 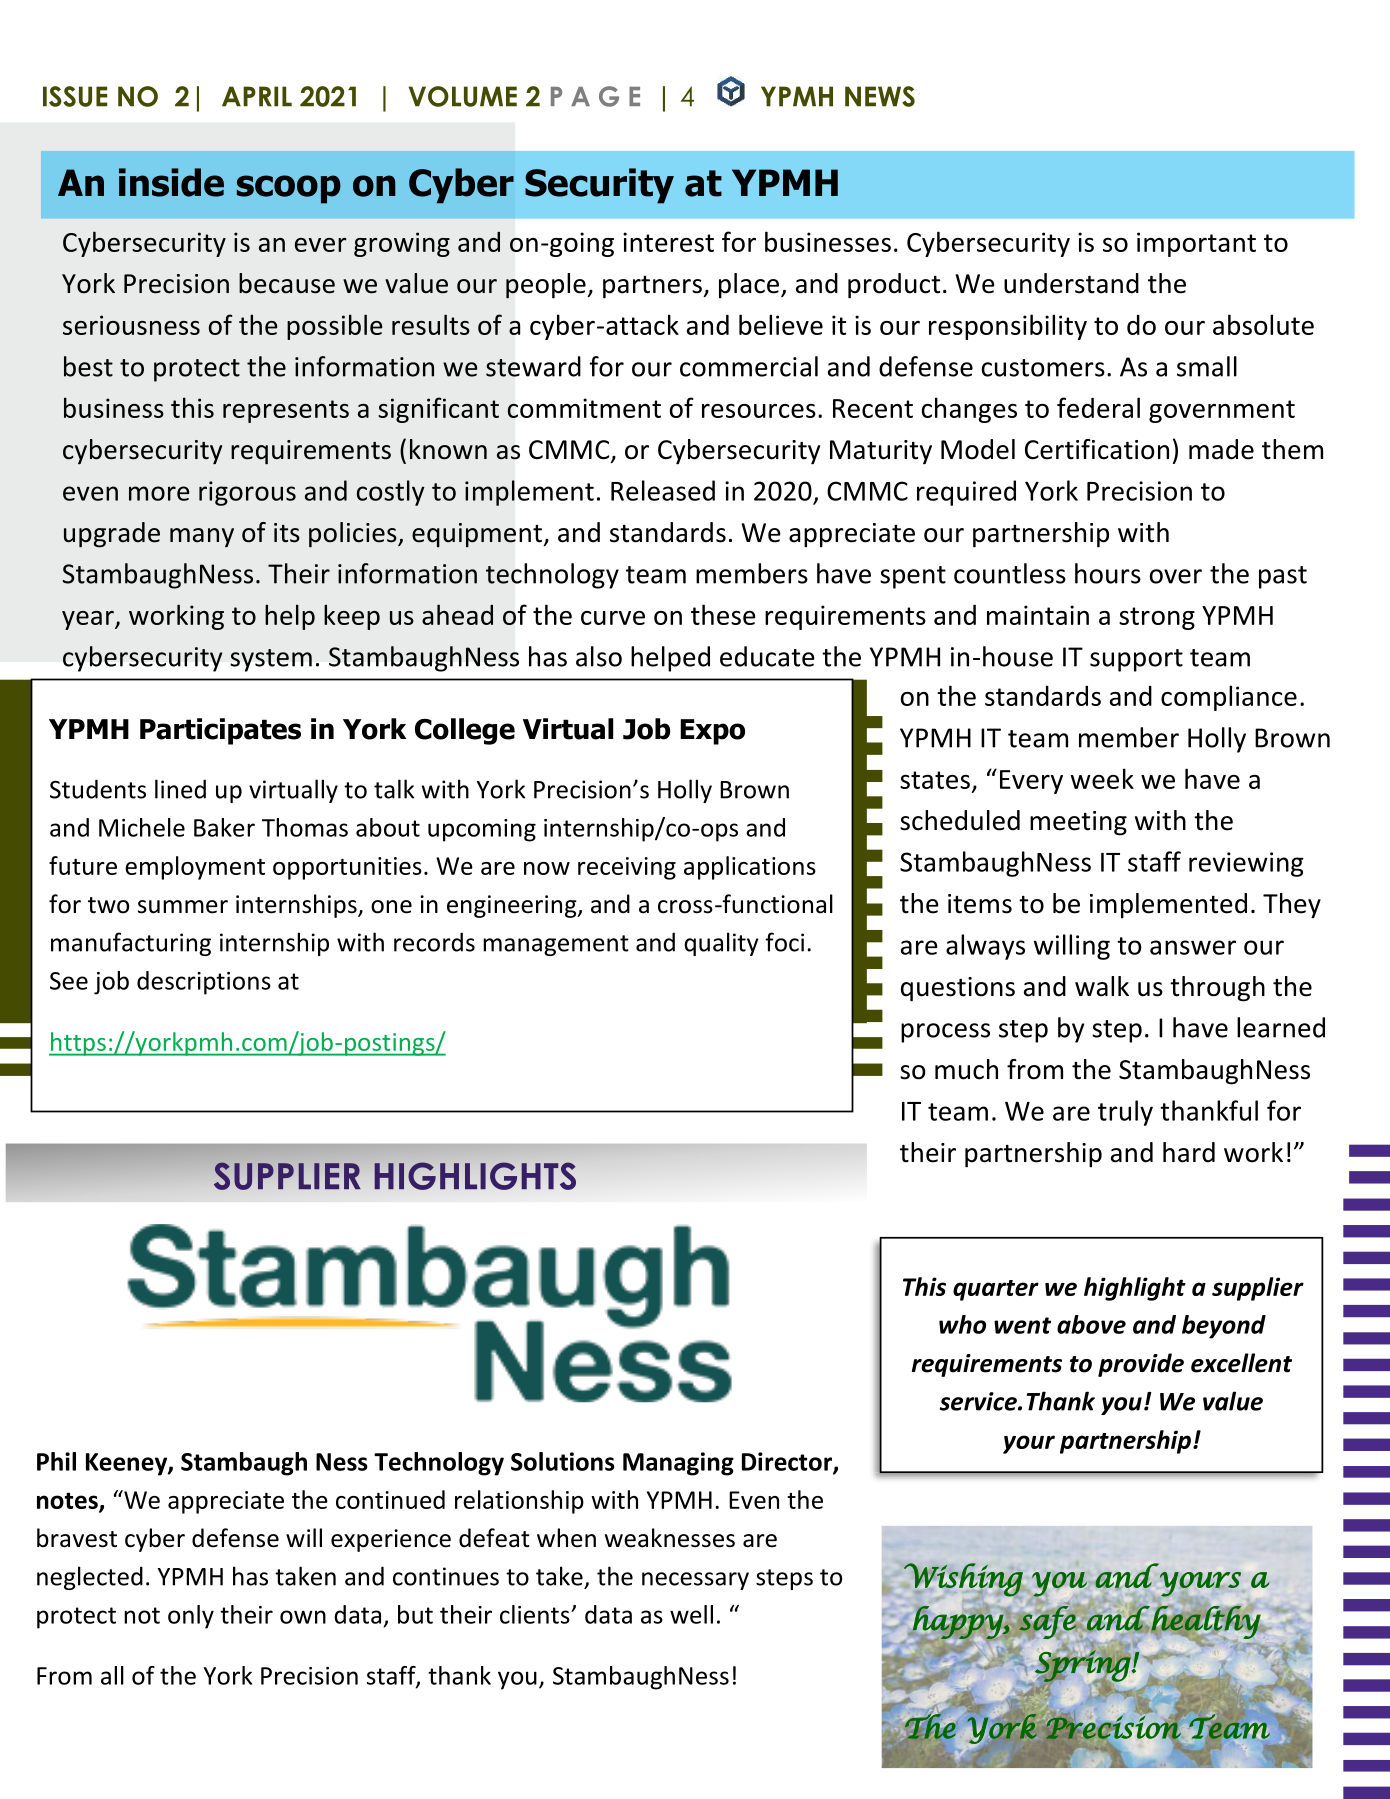 What do you see at coordinates (721, 944) in the screenshot?
I see `quality` at bounding box center [721, 944].
